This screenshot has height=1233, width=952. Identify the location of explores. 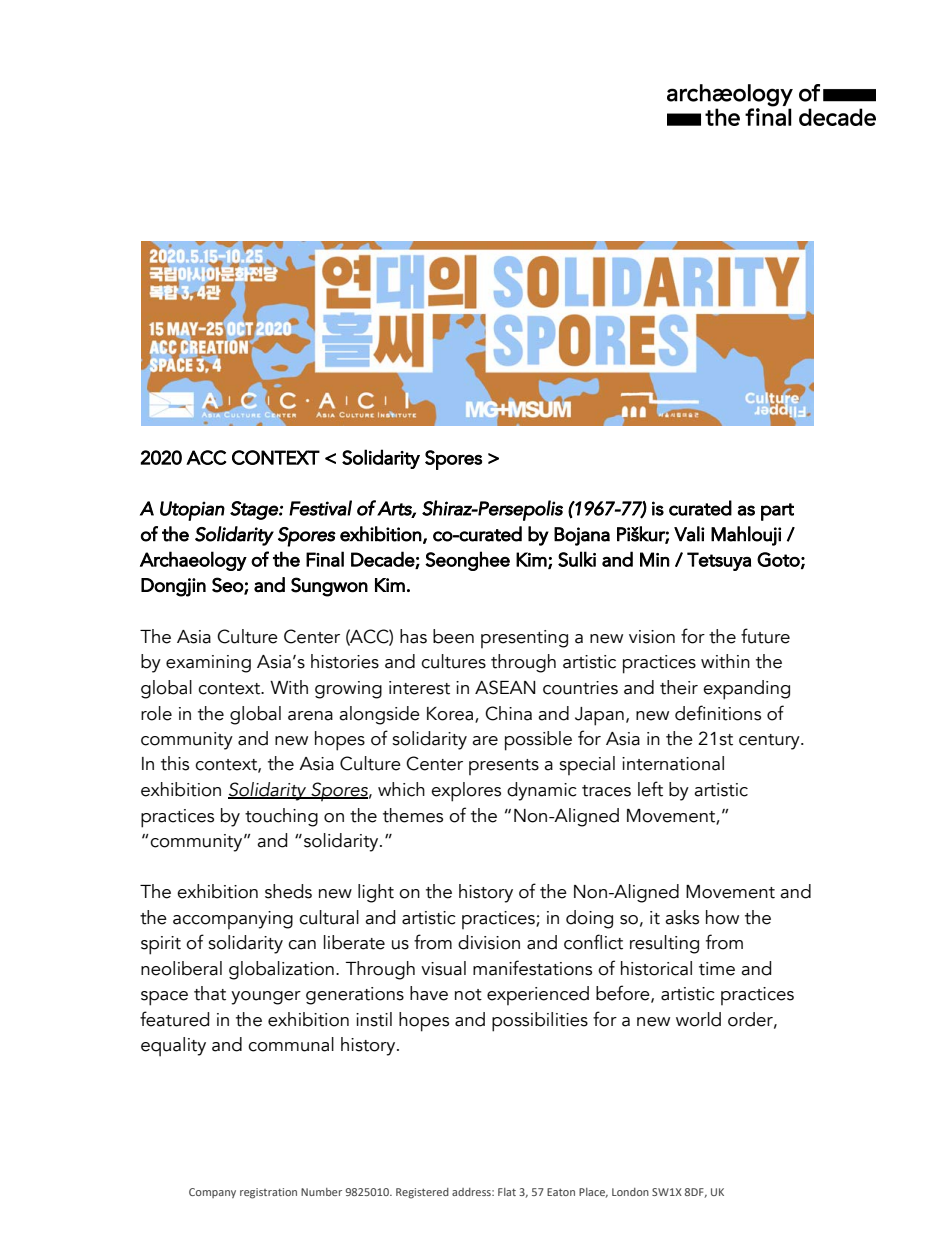
(466, 792).
